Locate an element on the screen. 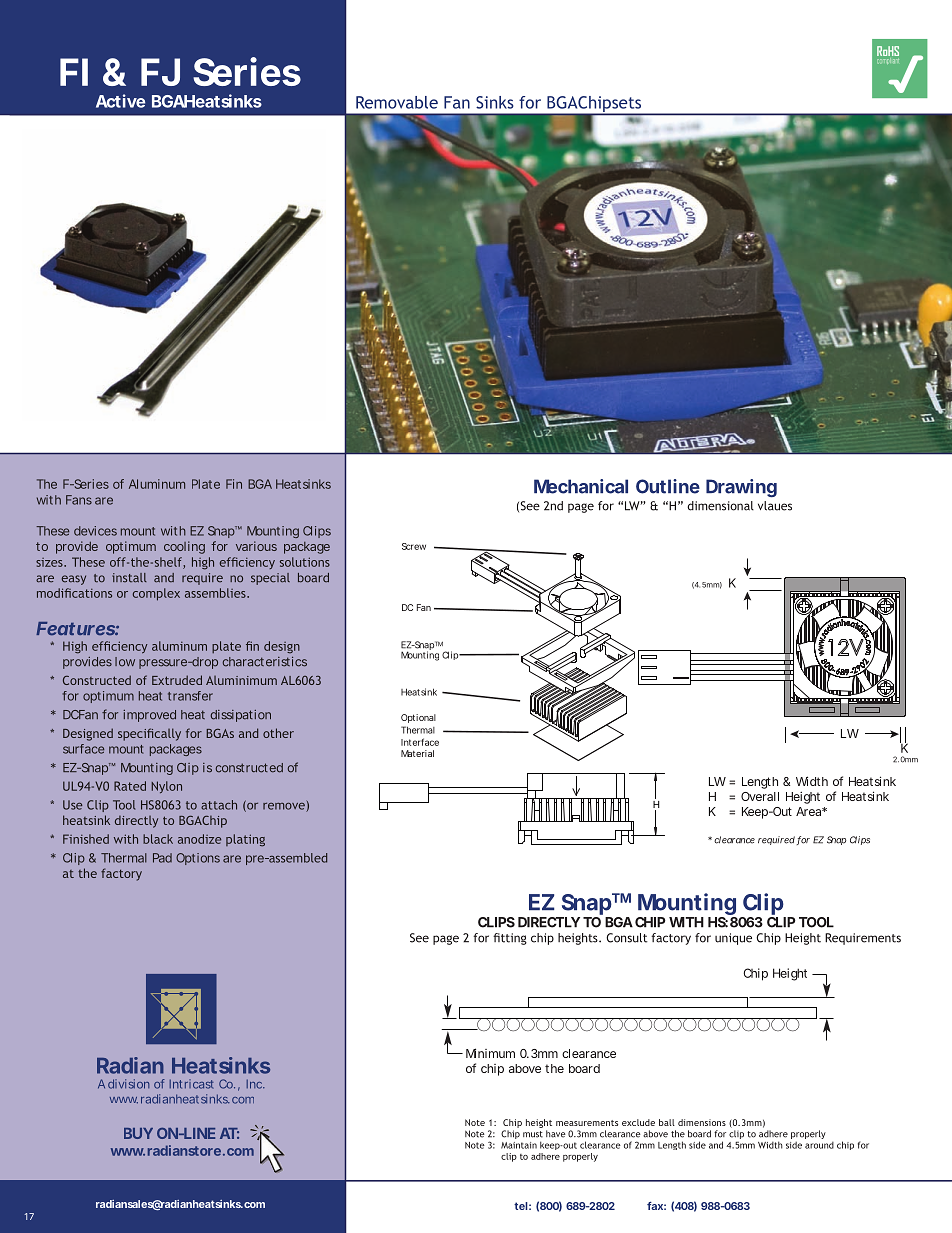  Removable is located at coordinates (397, 102).
